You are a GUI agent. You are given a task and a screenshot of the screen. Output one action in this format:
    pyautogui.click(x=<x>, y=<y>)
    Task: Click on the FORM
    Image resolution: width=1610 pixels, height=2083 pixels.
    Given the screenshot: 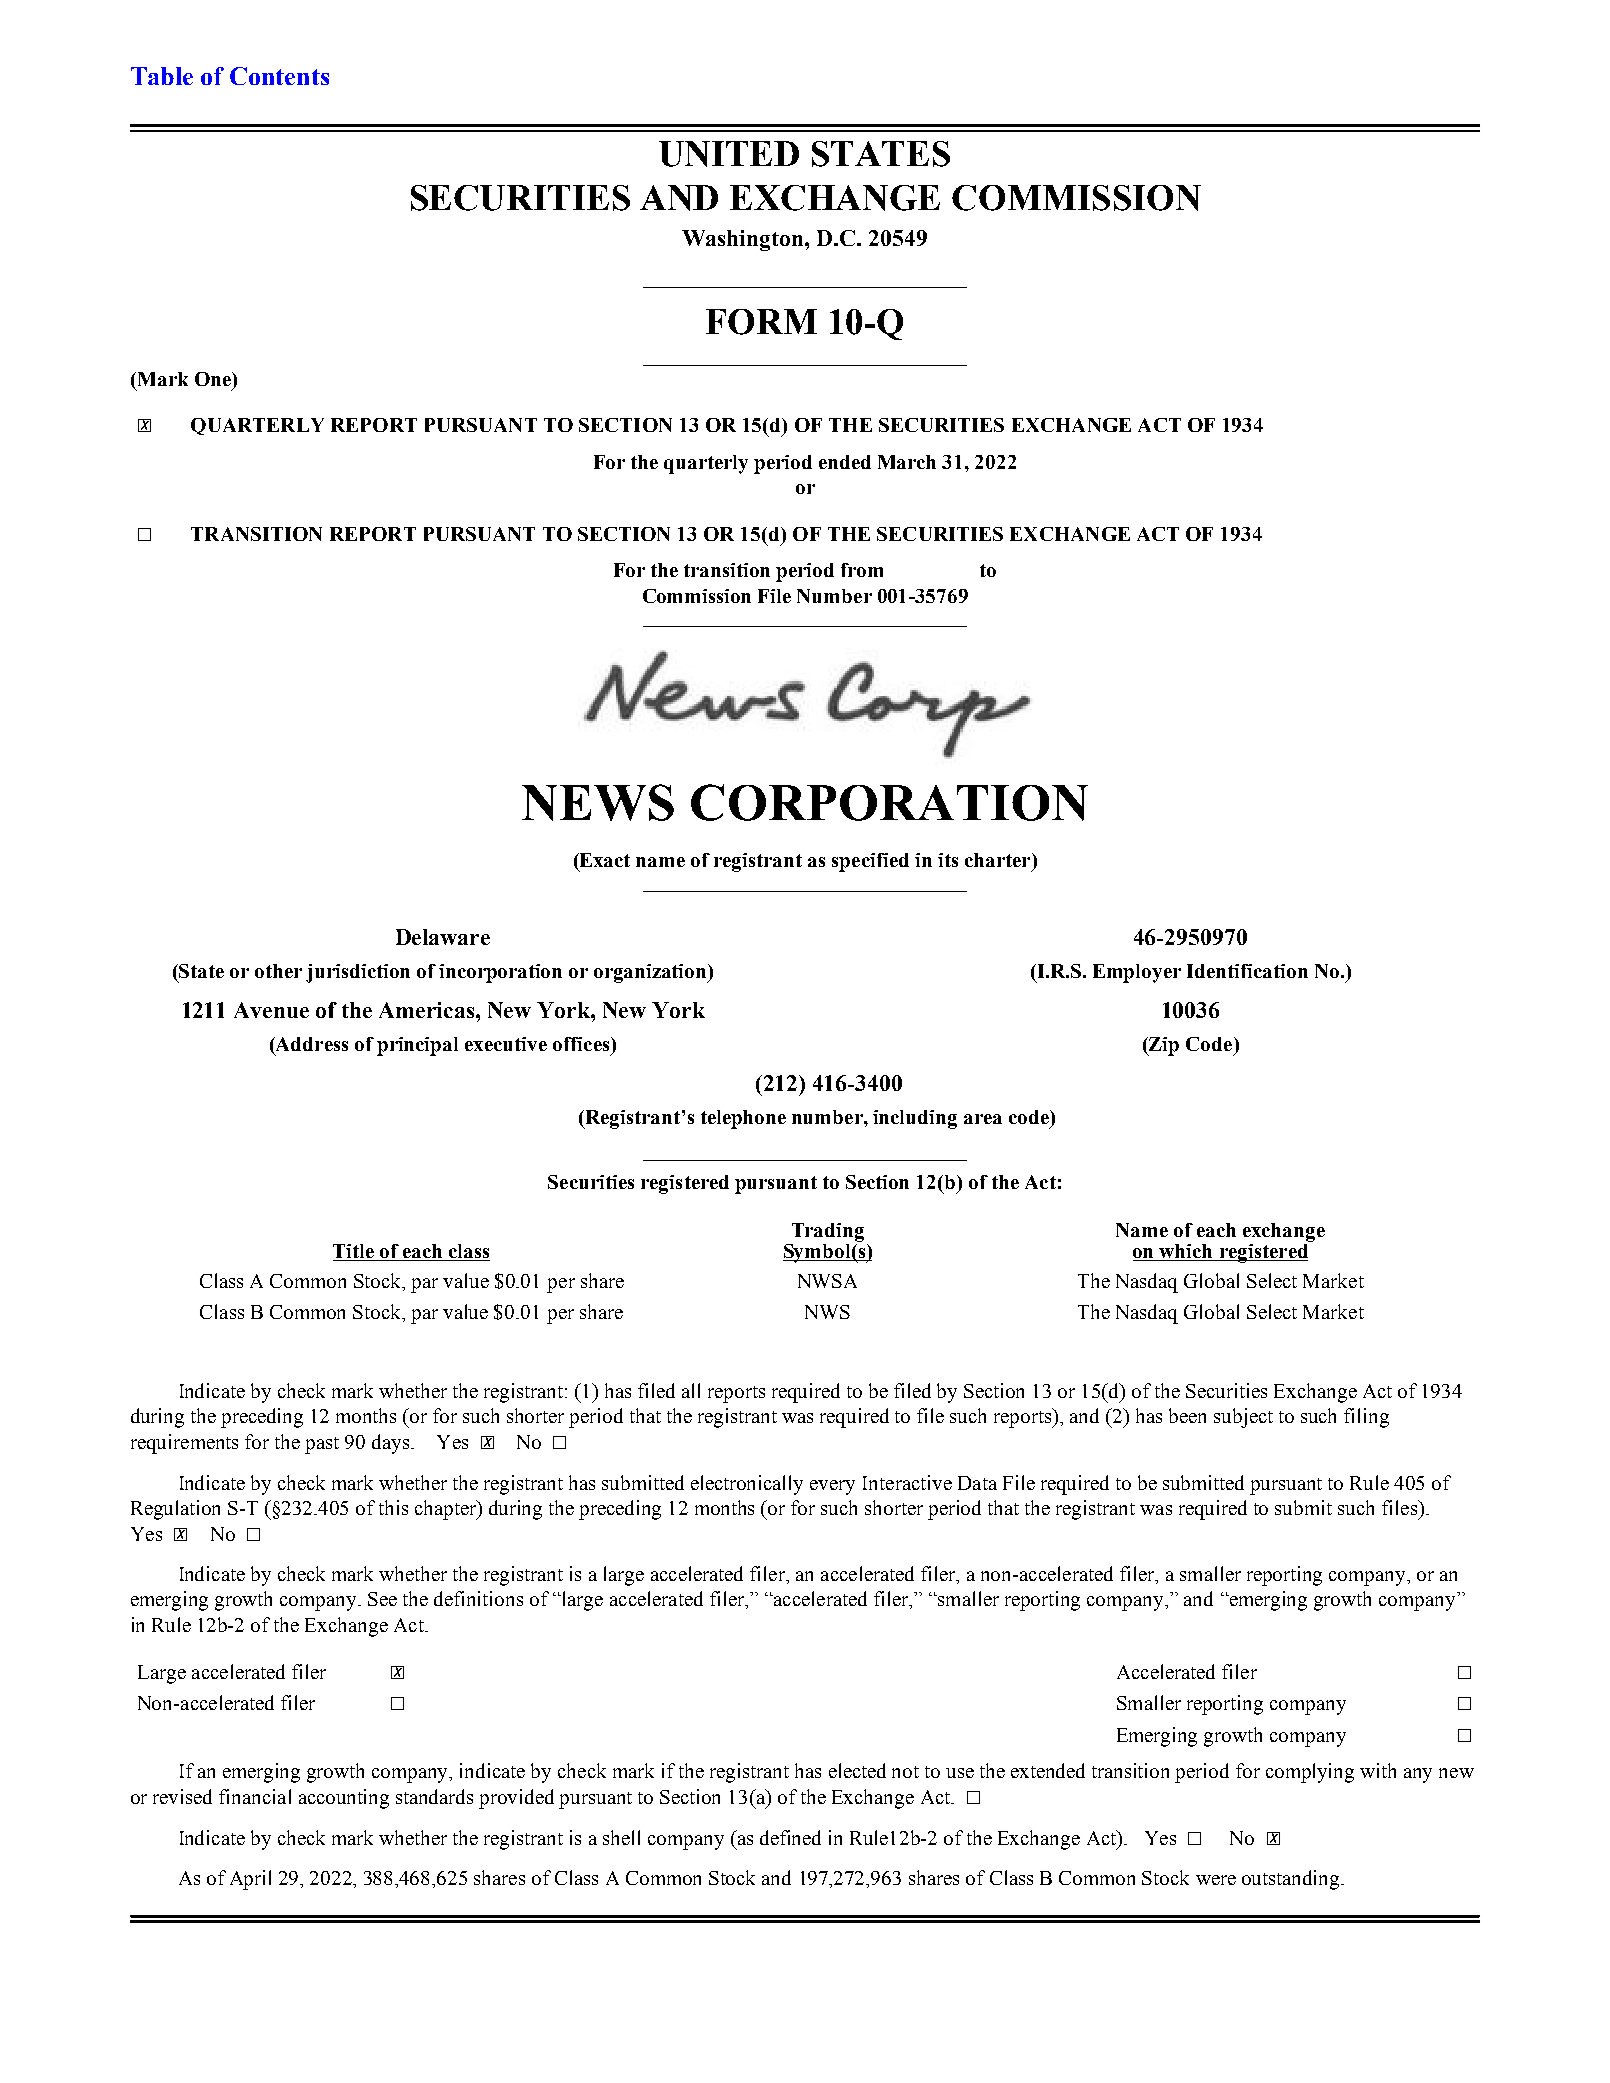 What is the action you would take?
    pyautogui.click(x=761, y=322)
